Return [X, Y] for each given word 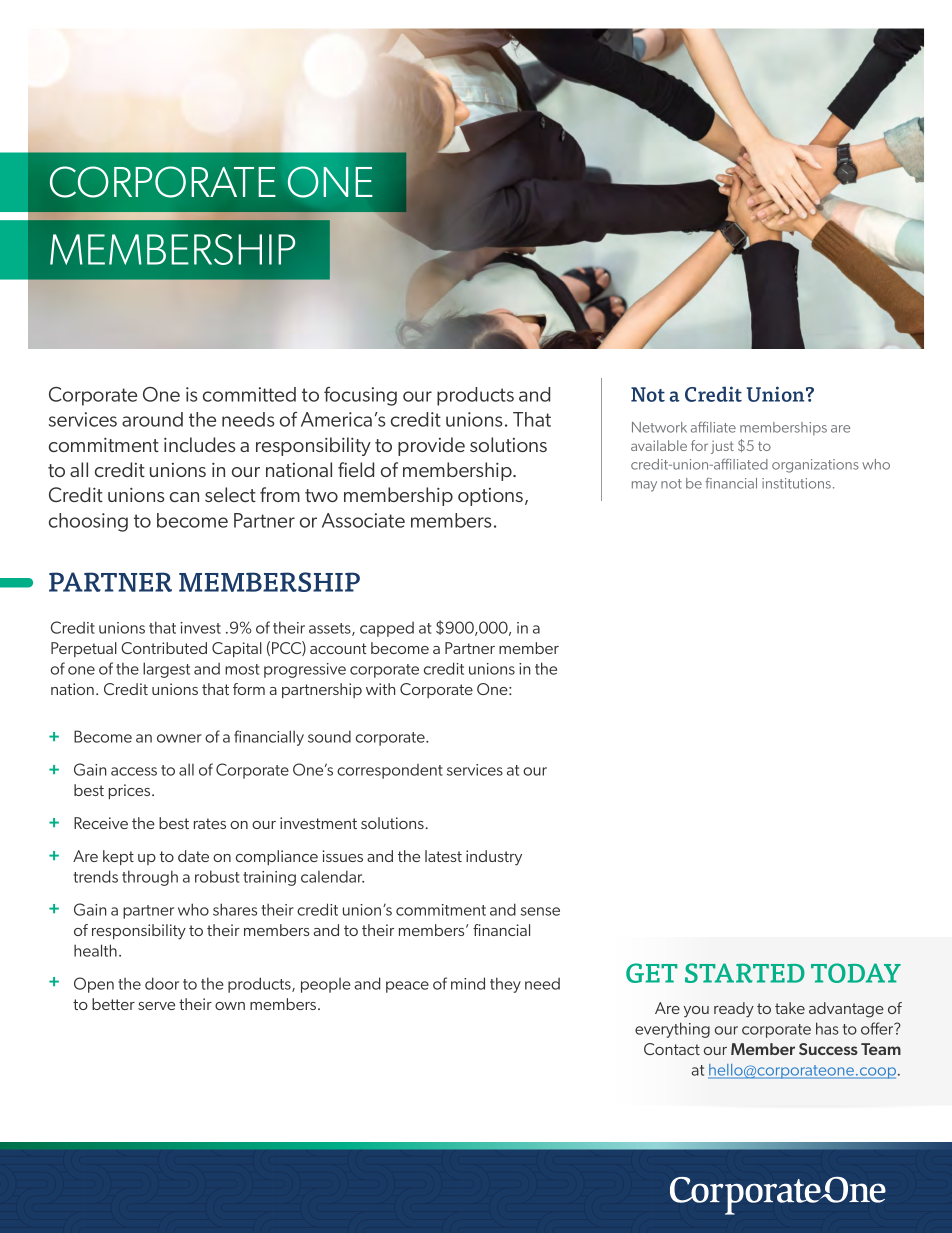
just [722, 447]
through [150, 878]
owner [179, 738]
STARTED [745, 973]
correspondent [390, 771]
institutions [796, 483]
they [505, 985]
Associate [363, 520]
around [152, 419]
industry [494, 858]
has [827, 1028]
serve [156, 1006]
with [380, 689]
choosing [88, 522]
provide [431, 446]
